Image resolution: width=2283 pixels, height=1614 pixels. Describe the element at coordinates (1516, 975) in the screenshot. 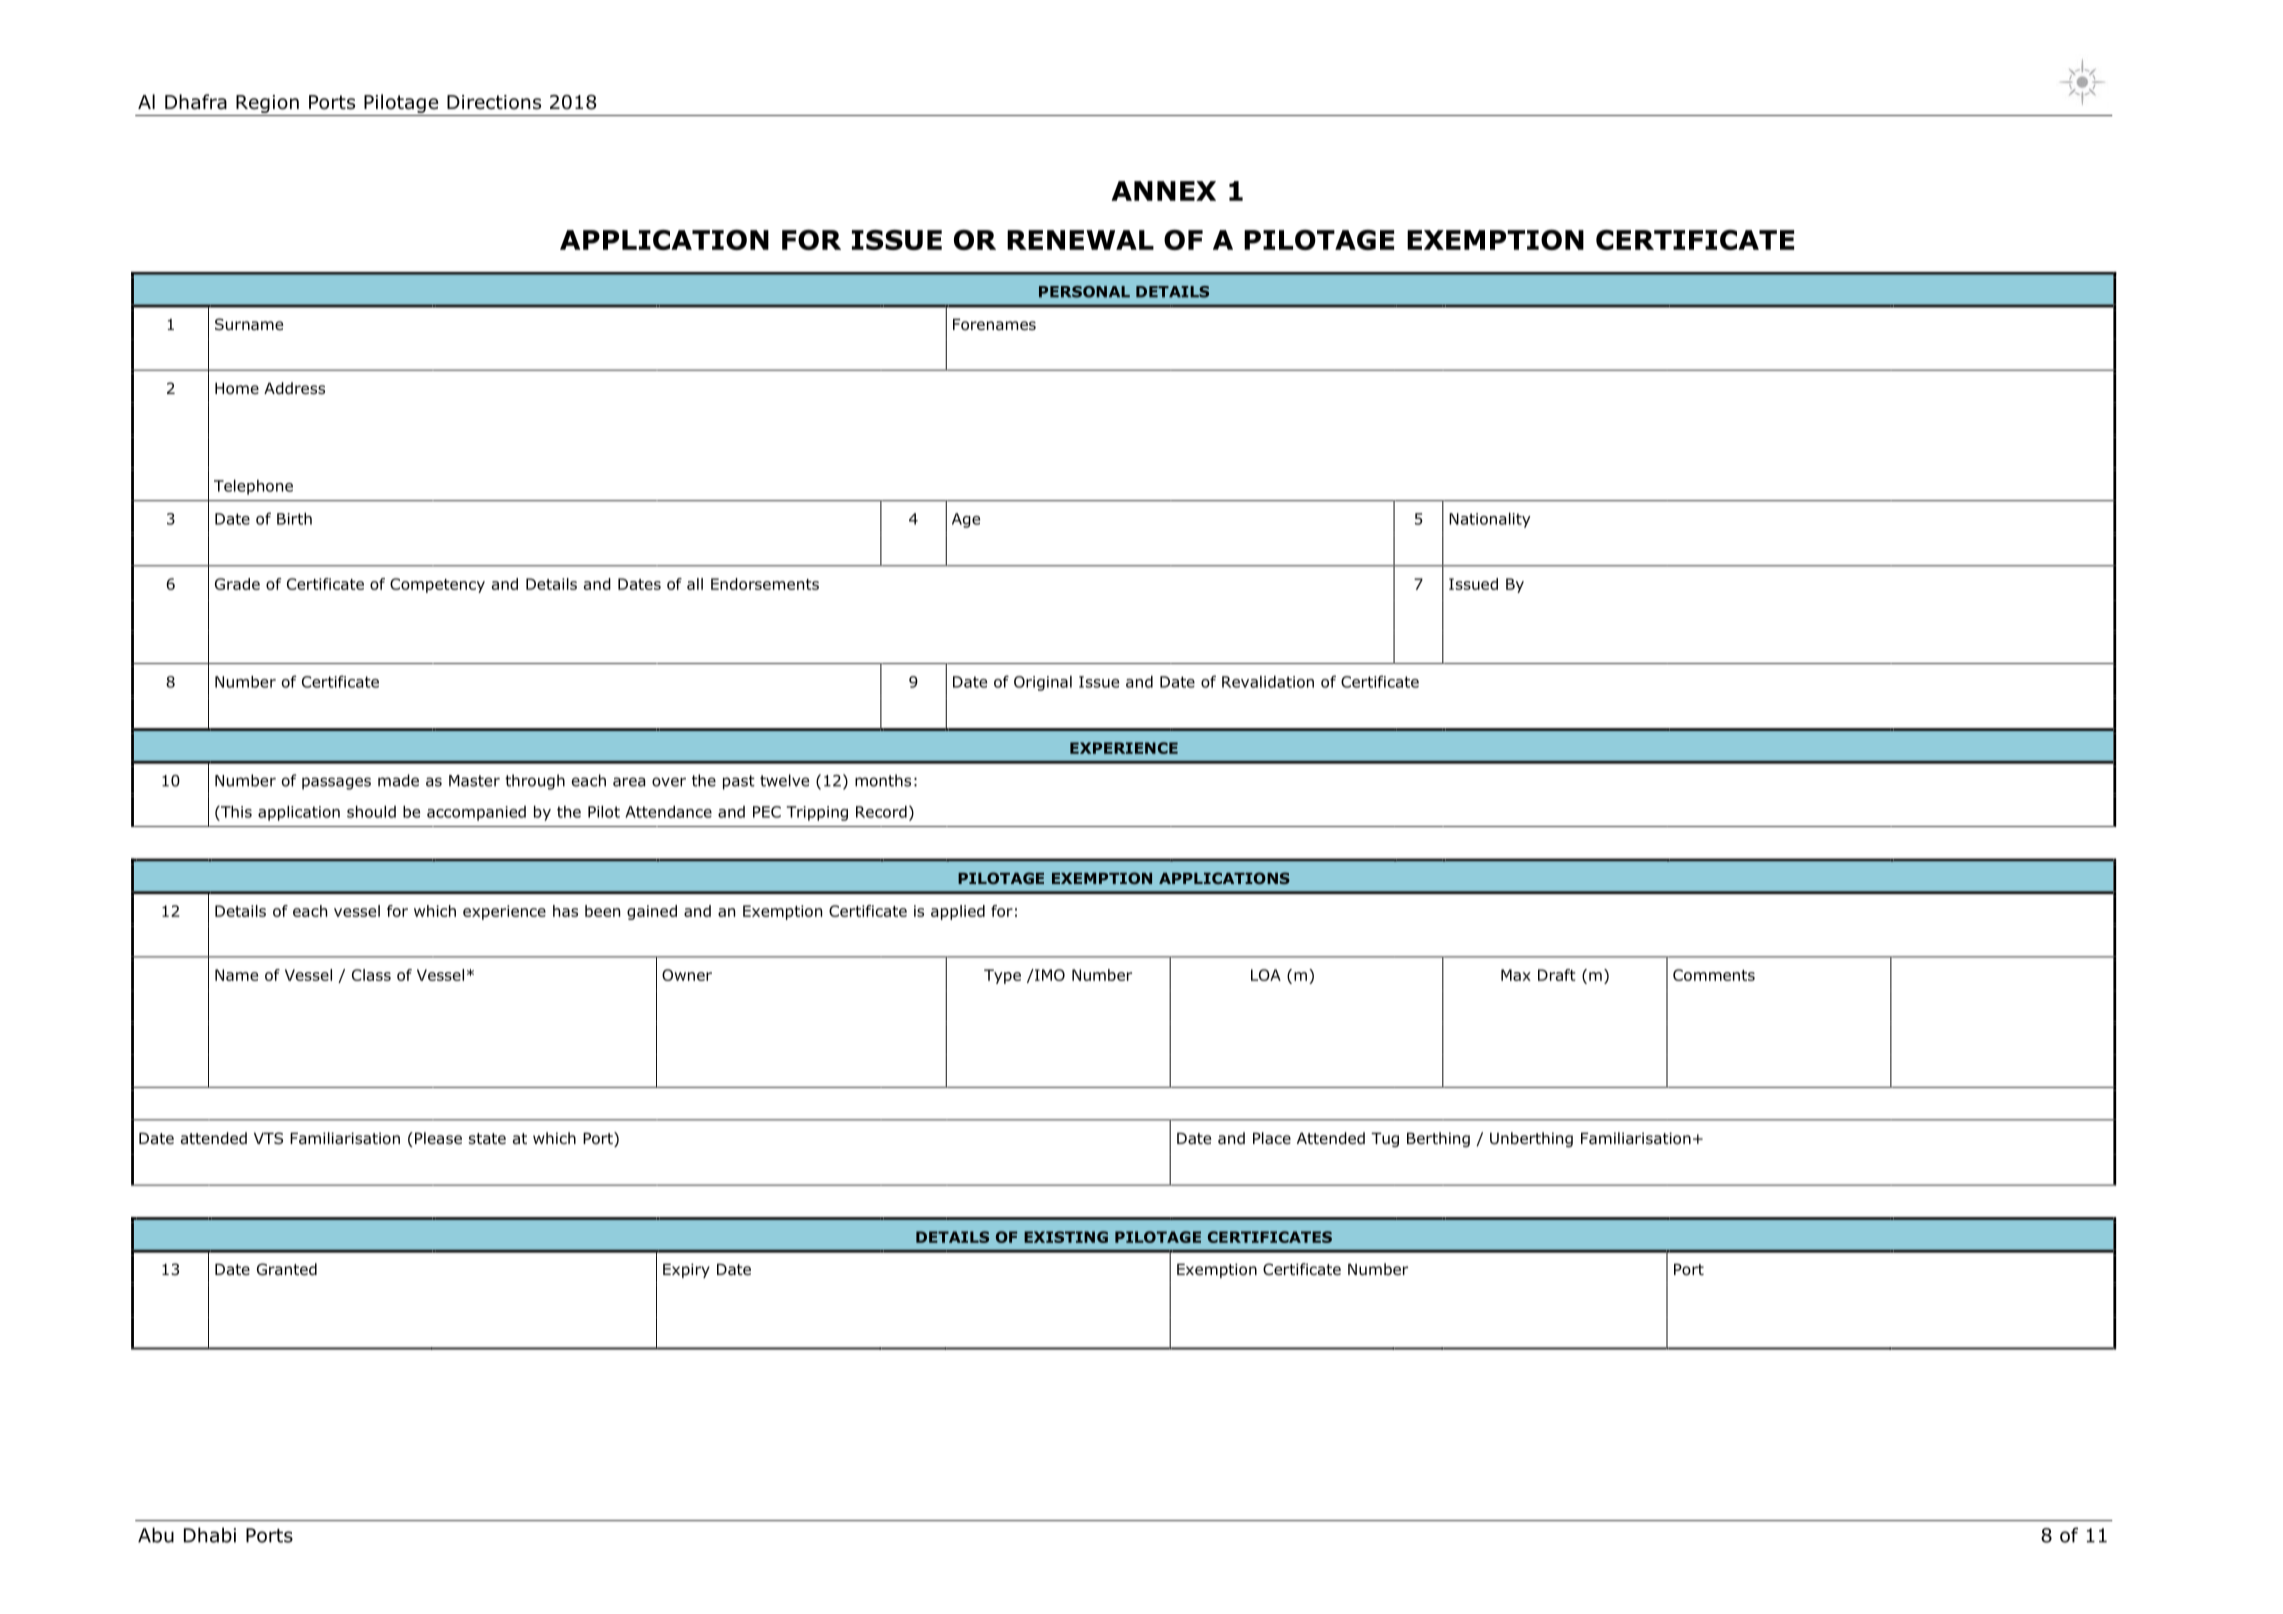

I see `Max` at that location.
